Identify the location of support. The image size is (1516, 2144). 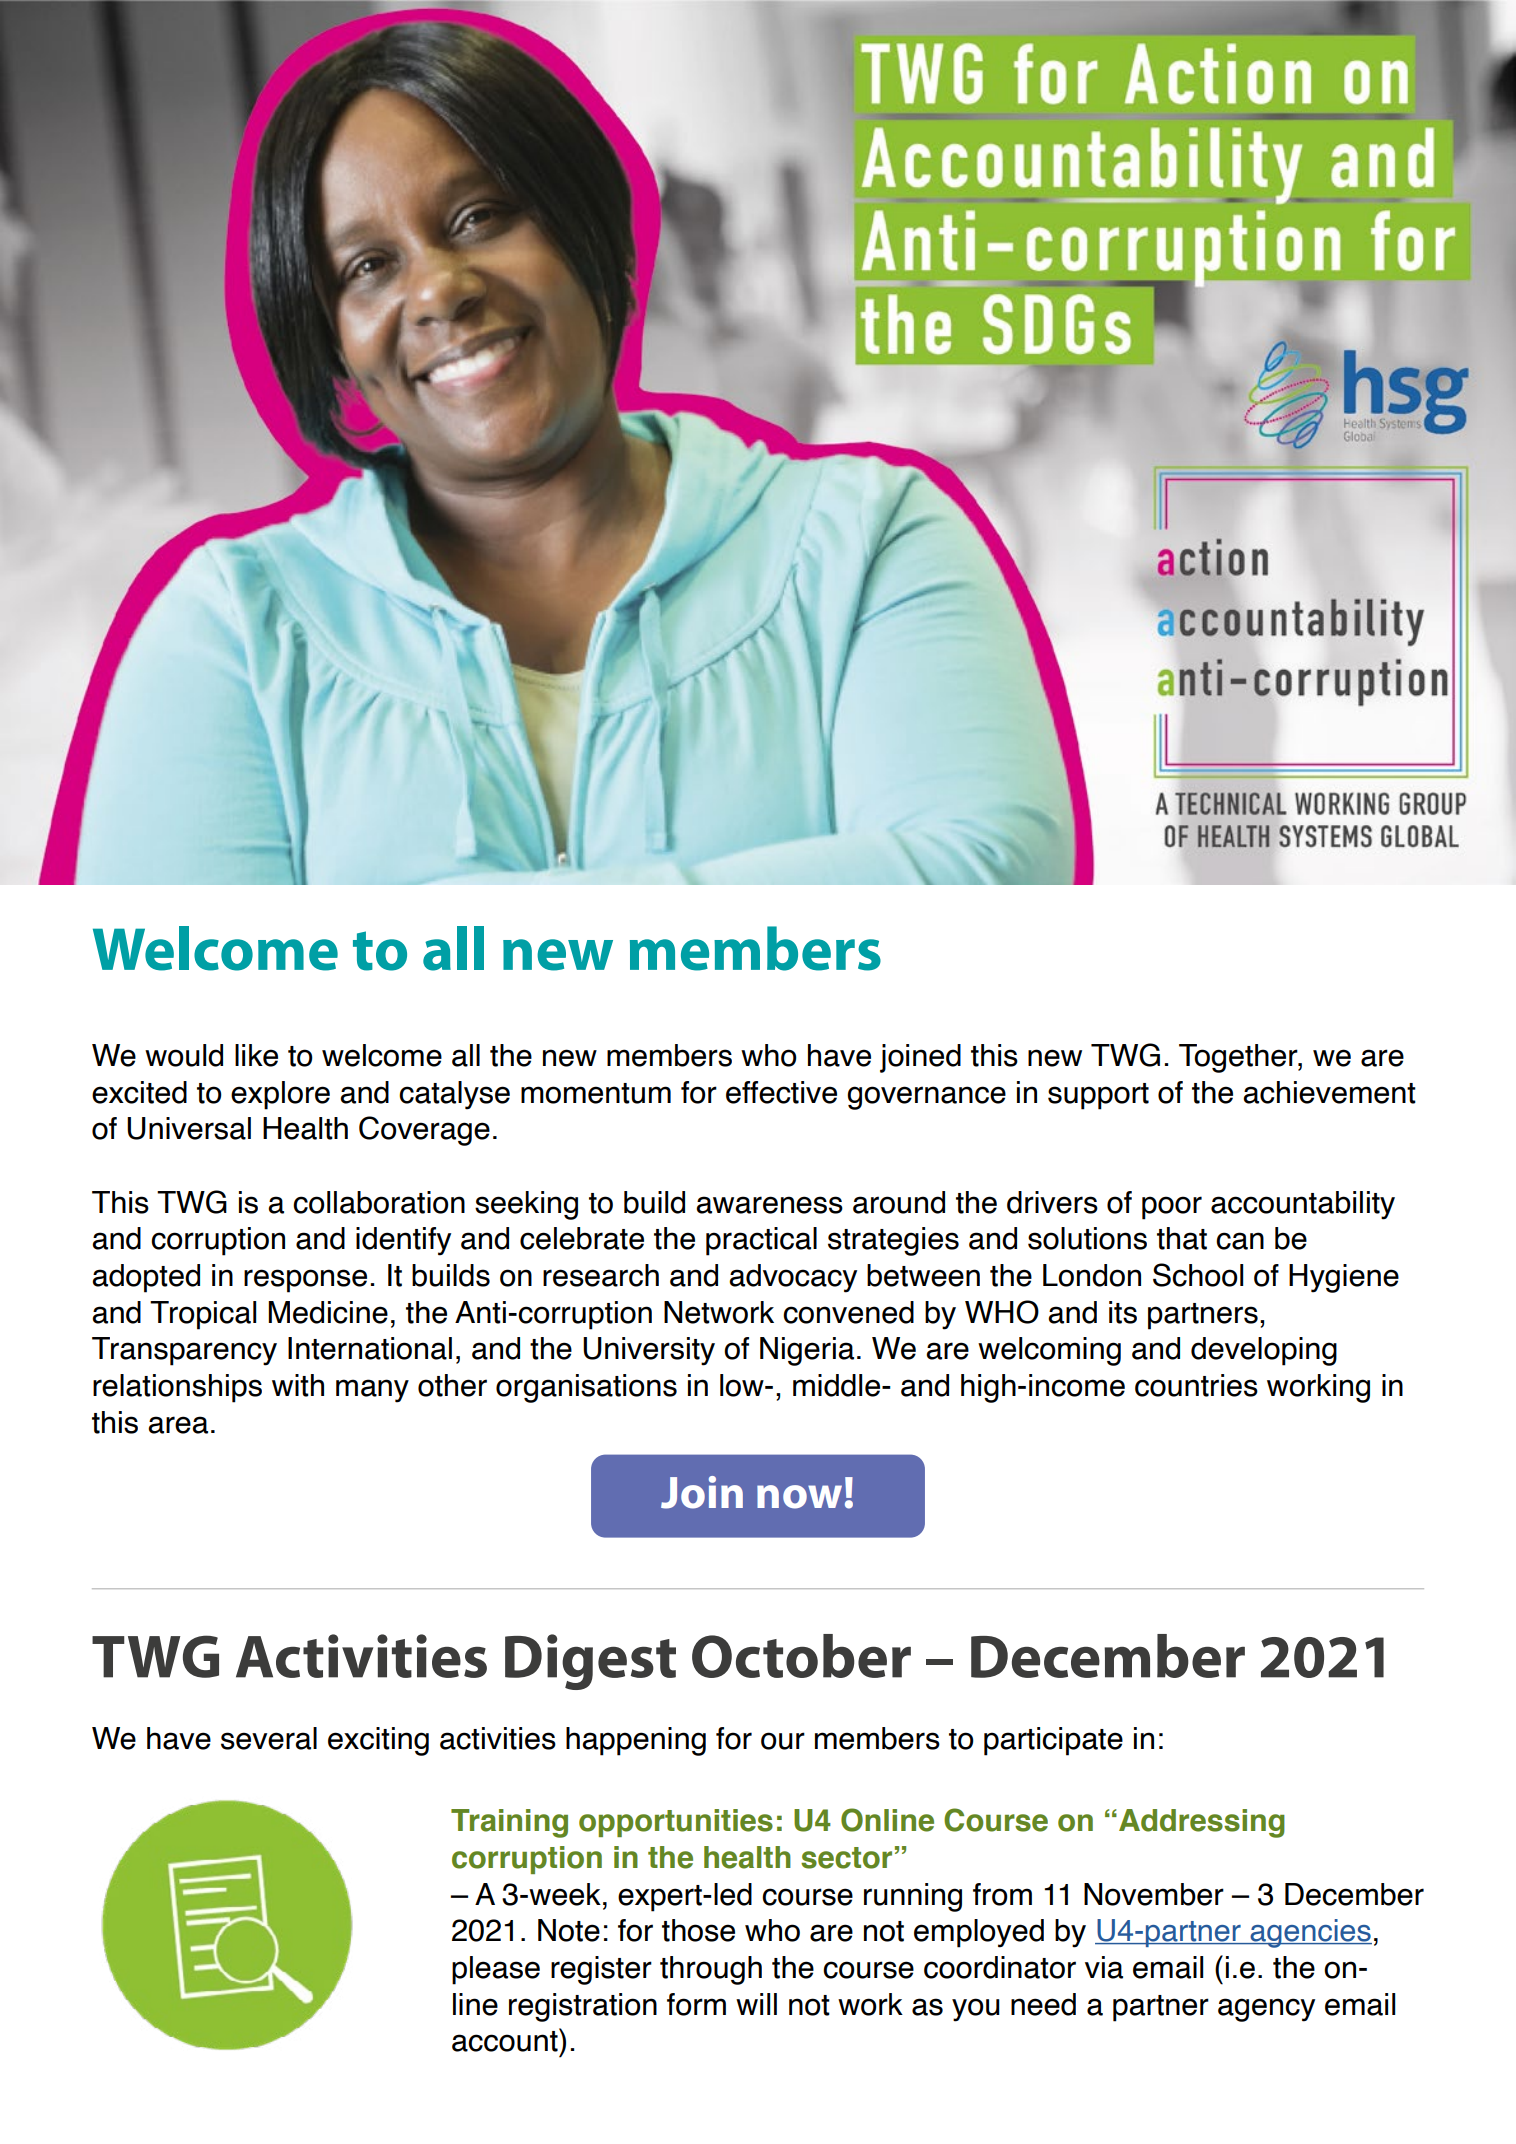
(1098, 1096).
